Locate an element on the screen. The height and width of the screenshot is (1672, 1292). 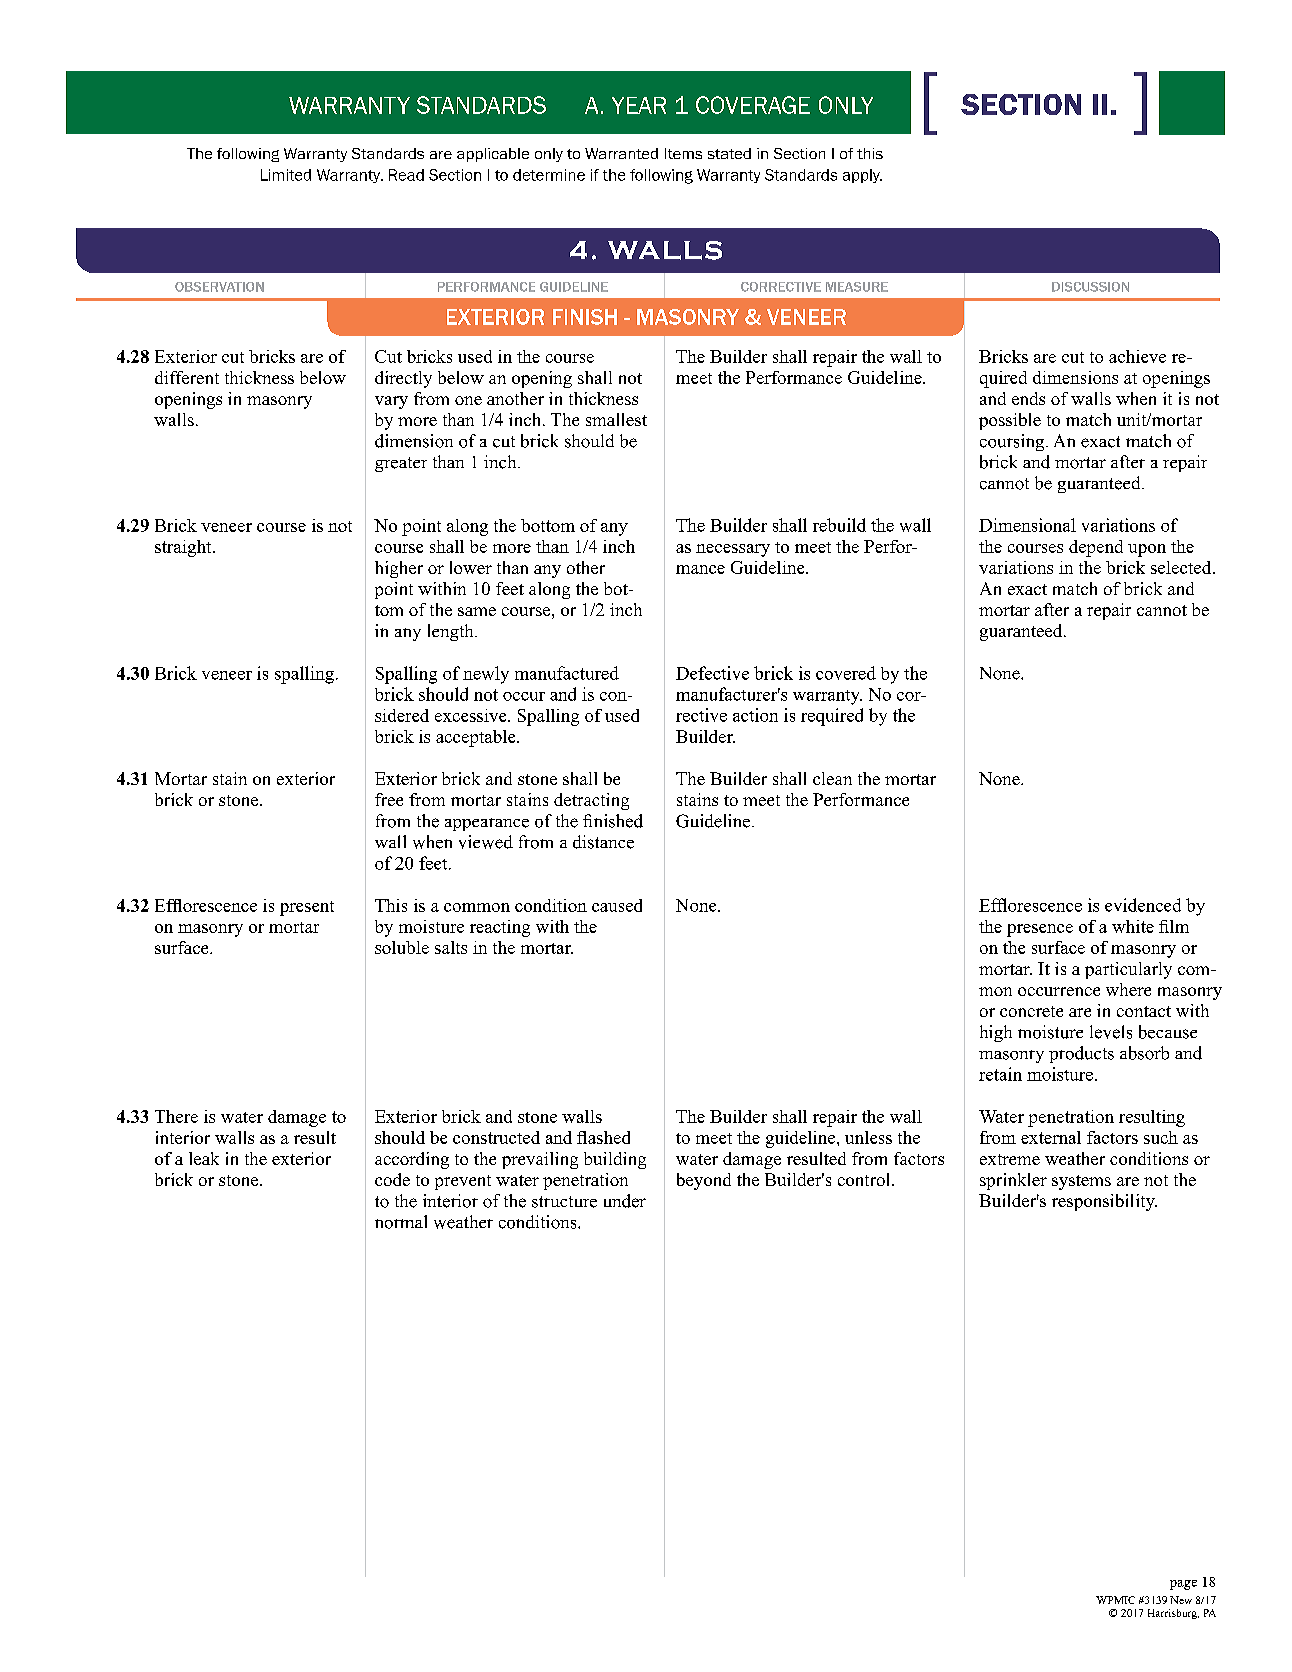
distance is located at coordinates (603, 842).
